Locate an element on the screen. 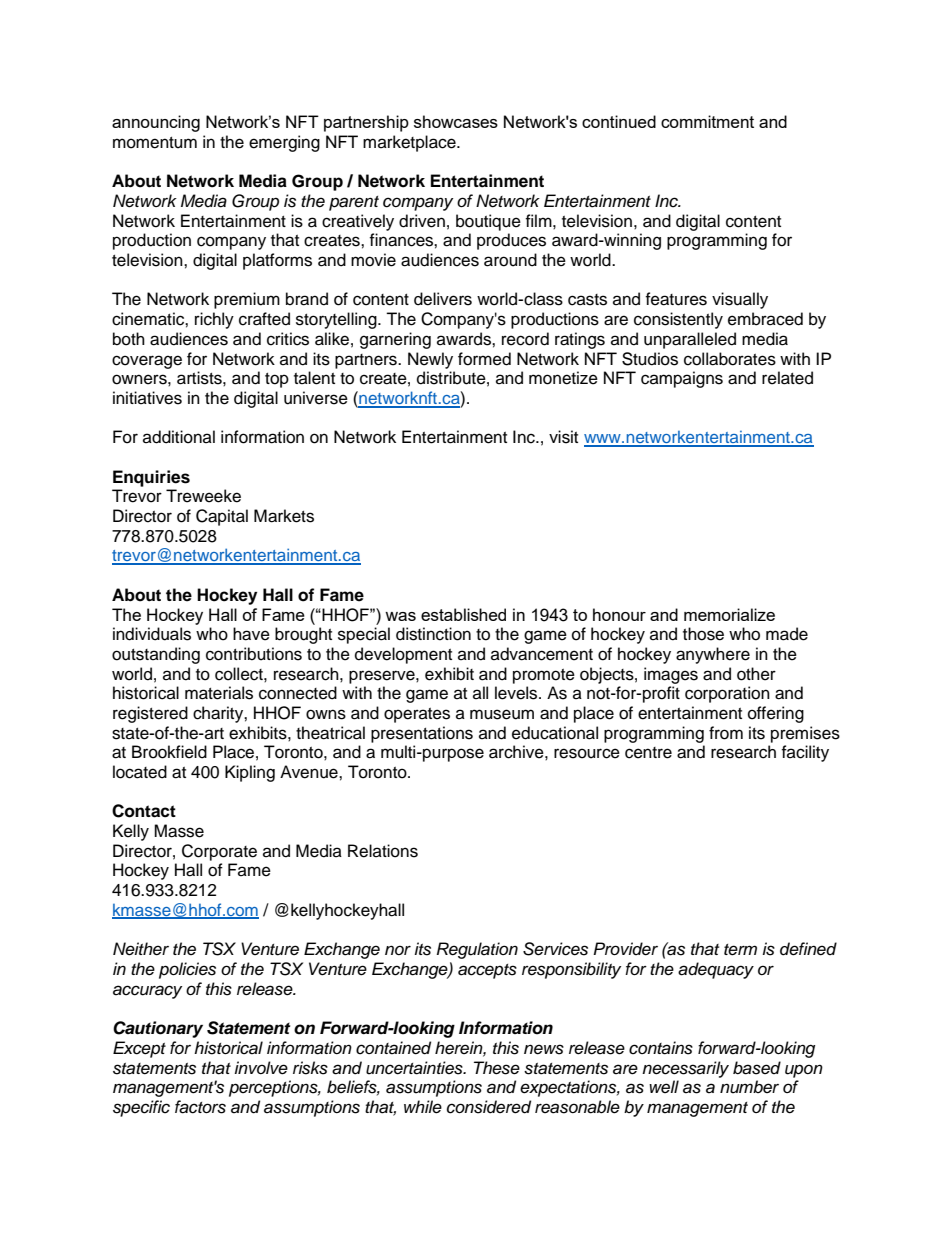 This screenshot has height=1233, width=952. These is located at coordinates (497, 1068).
